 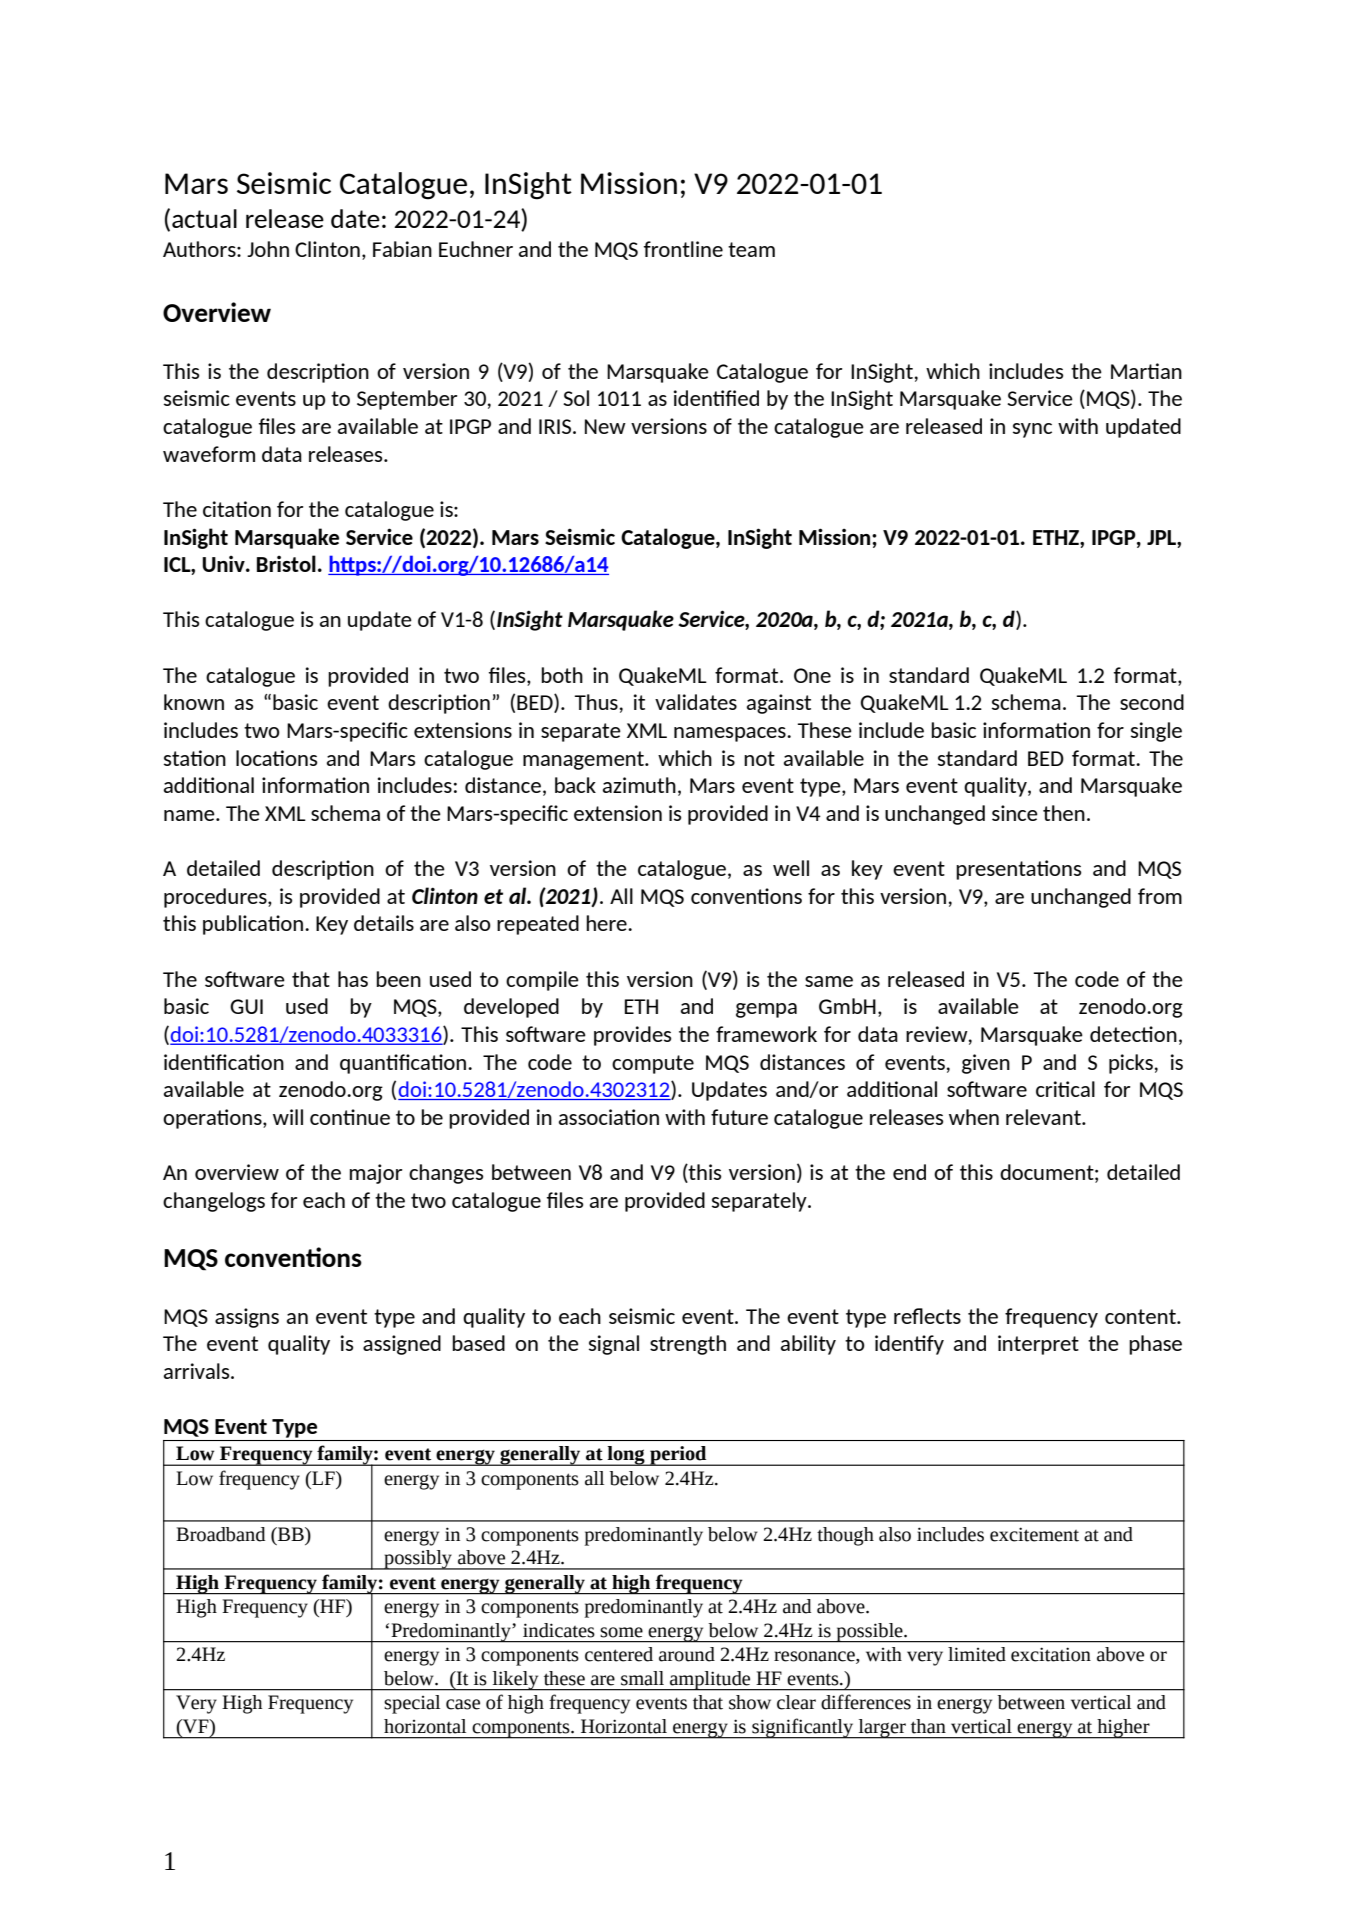 What do you see at coordinates (1044, 1117) in the screenshot?
I see `relevant` at bounding box center [1044, 1117].
